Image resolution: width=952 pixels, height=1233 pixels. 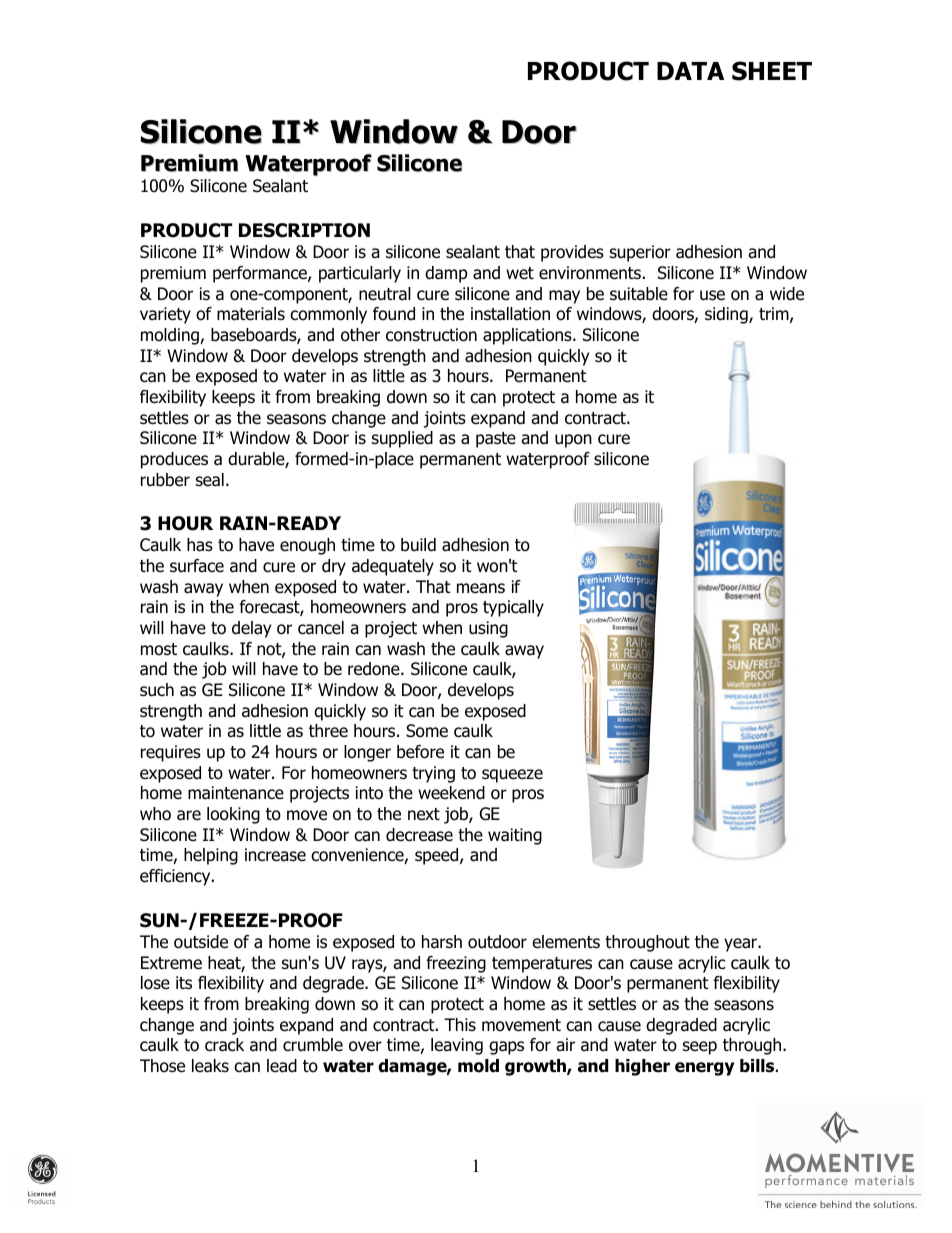 I want to click on crack, so click(x=224, y=1045).
